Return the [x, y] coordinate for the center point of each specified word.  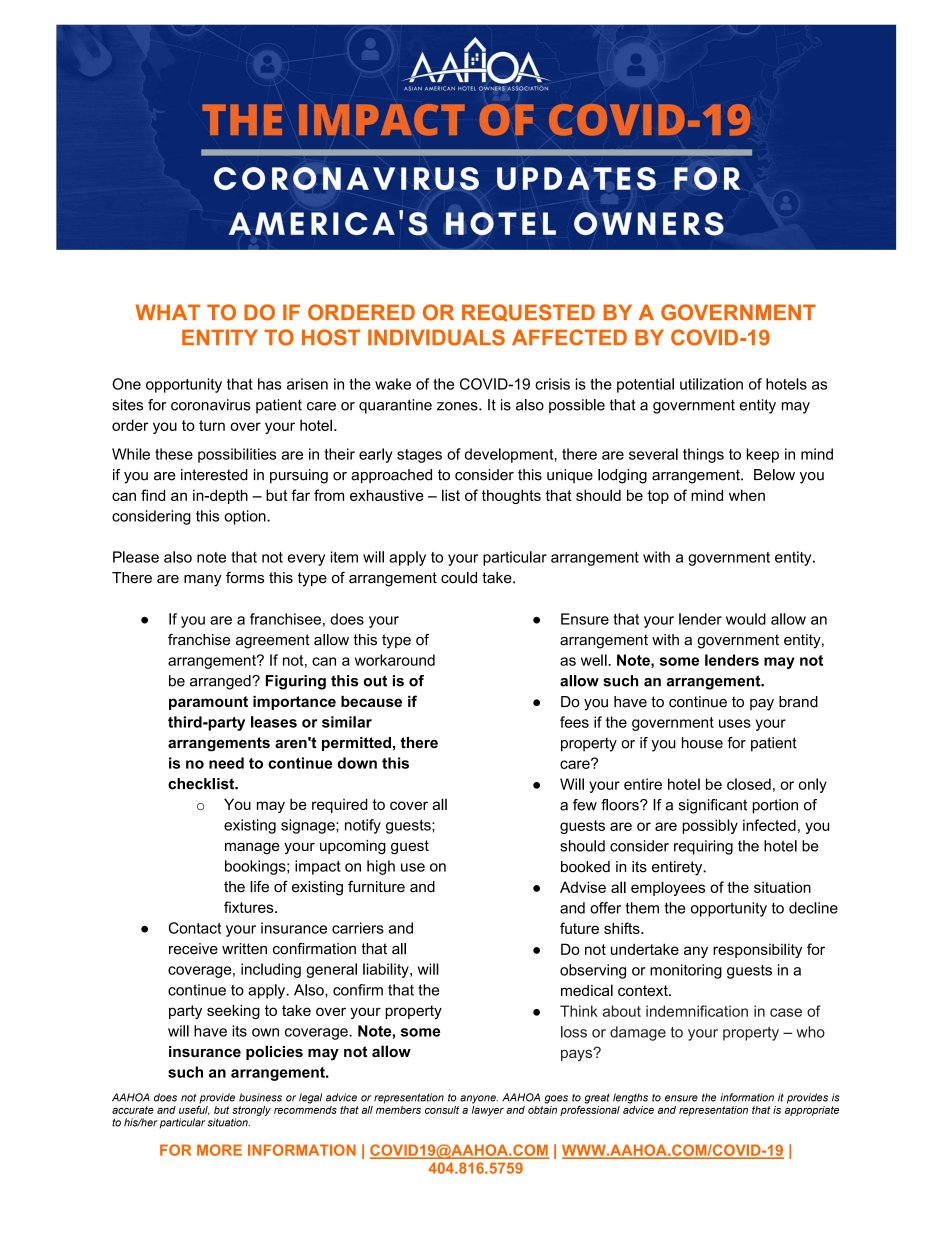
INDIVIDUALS [436, 337]
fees [574, 722]
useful [194, 1109]
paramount [208, 703]
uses [735, 723]
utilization [711, 384]
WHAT [167, 312]
